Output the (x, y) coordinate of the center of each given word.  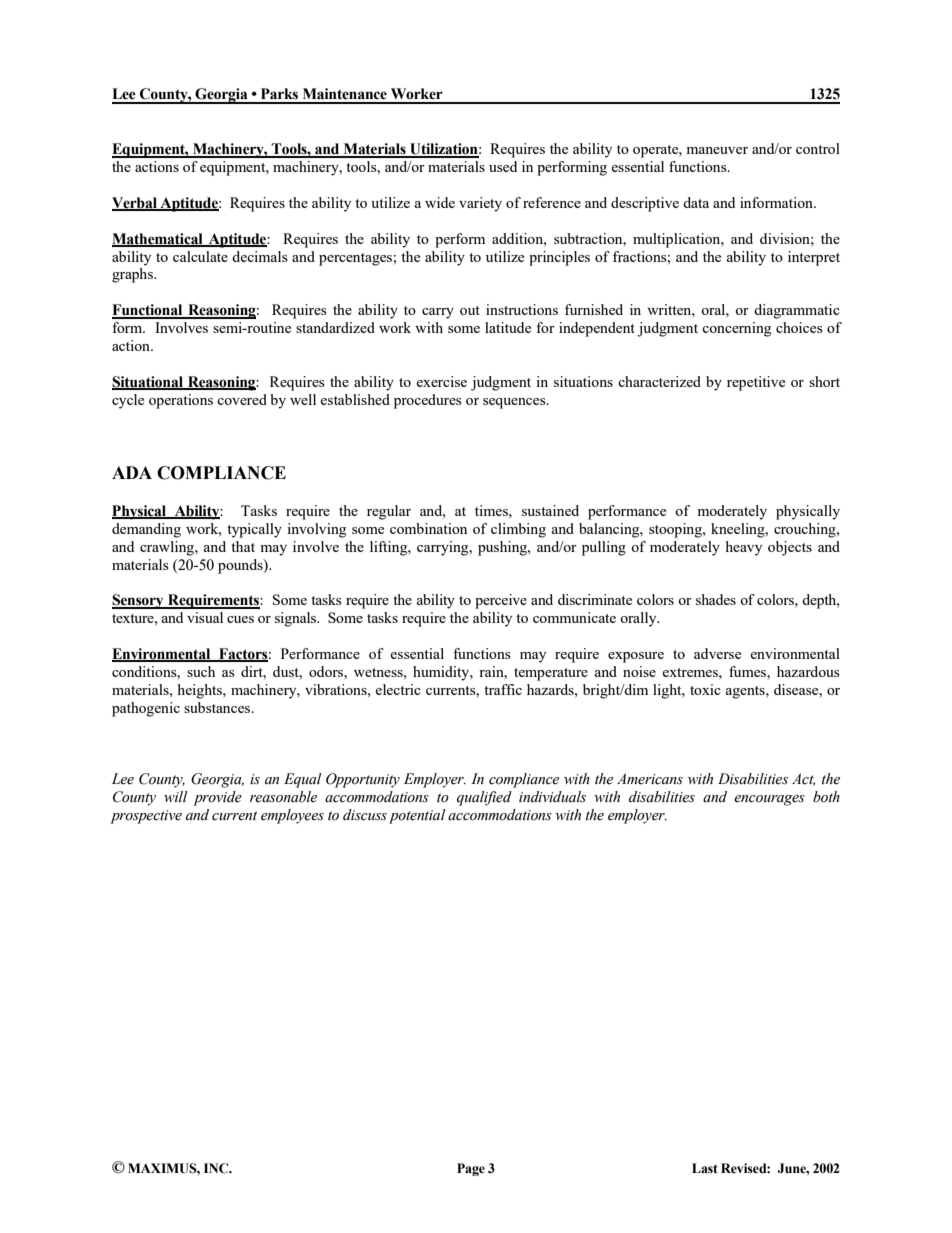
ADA (132, 472)
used (503, 166)
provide (217, 798)
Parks (279, 94)
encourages (769, 800)
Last (705, 1168)
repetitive (756, 383)
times (492, 510)
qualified (484, 798)
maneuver (717, 150)
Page (471, 1169)
